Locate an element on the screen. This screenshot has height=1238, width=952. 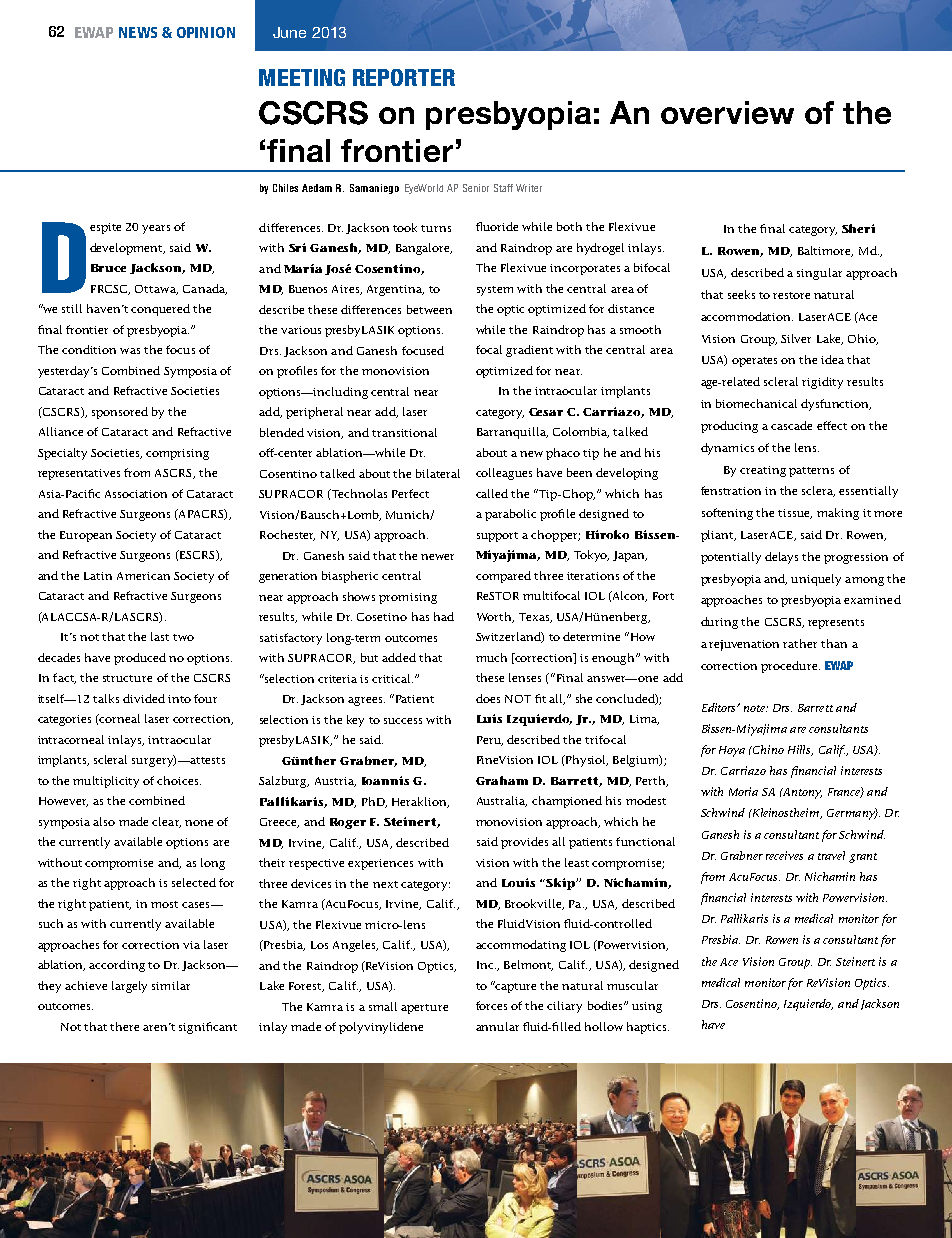
using is located at coordinates (647, 1007).
